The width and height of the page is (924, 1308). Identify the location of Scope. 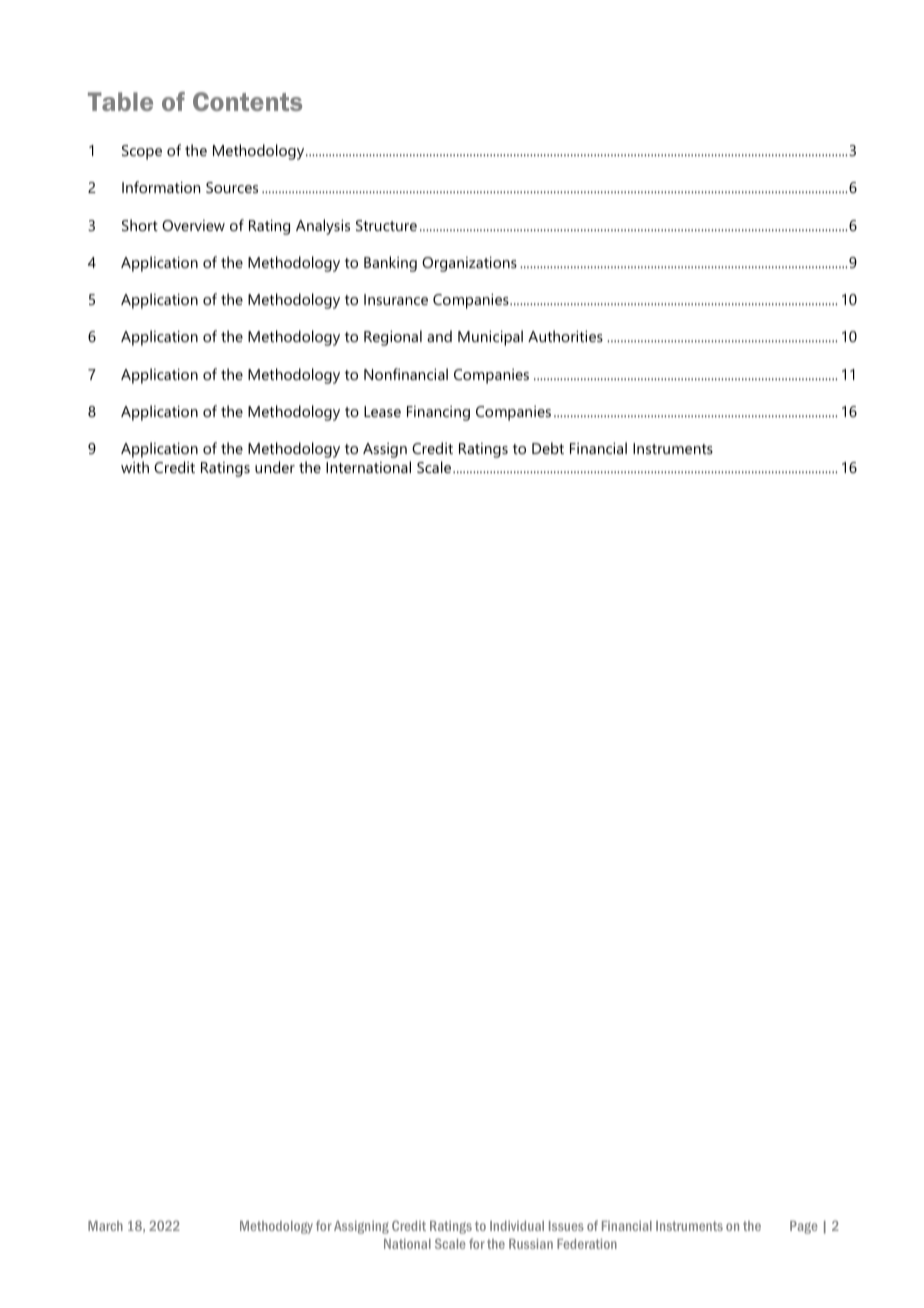
(142, 152).
